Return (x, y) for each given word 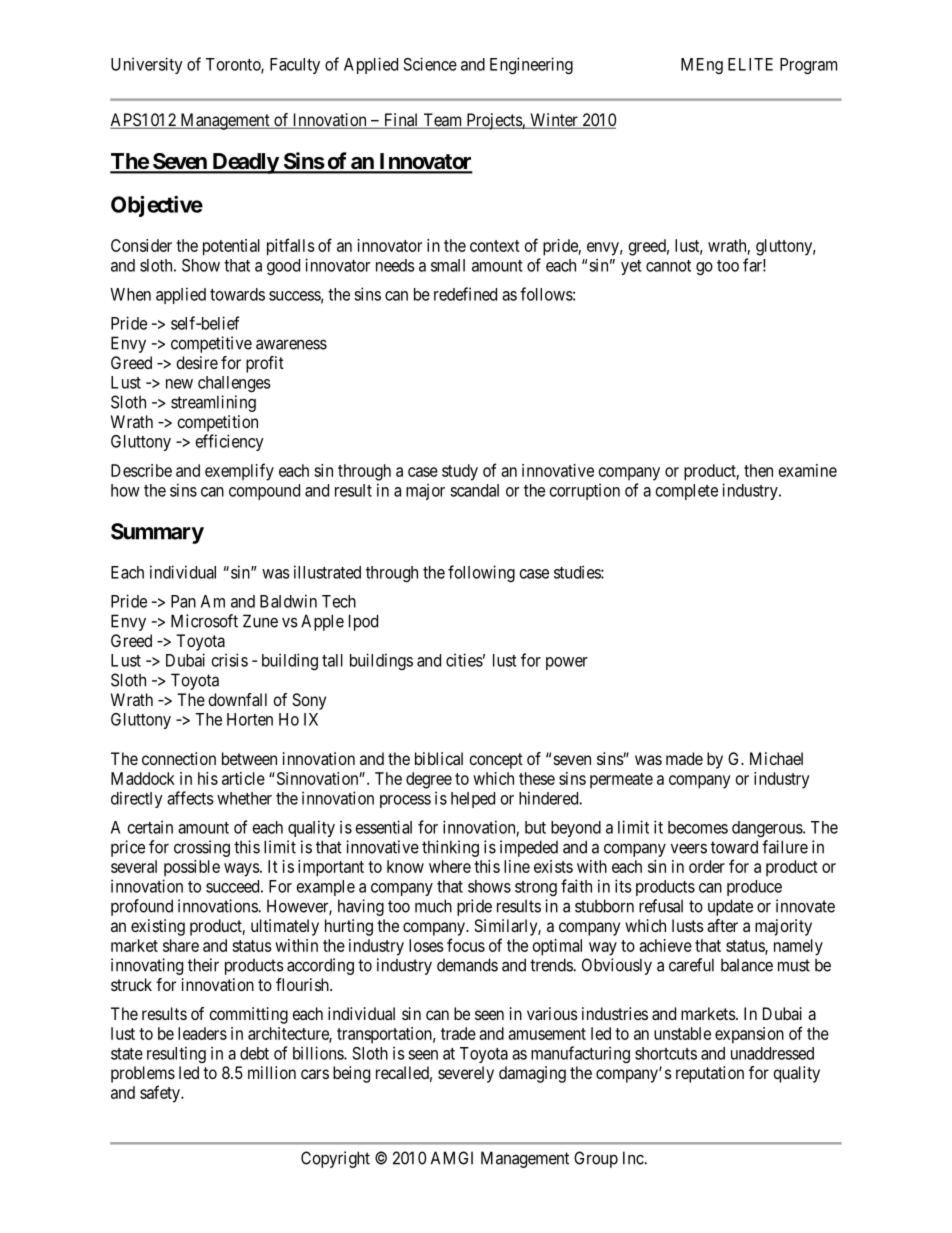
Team (443, 121)
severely (466, 1074)
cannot (668, 266)
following (481, 573)
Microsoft (204, 621)
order (707, 866)
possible (192, 868)
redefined (465, 294)
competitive (211, 344)
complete (687, 492)
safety (161, 1094)
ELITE (750, 64)
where (450, 866)
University (147, 65)
